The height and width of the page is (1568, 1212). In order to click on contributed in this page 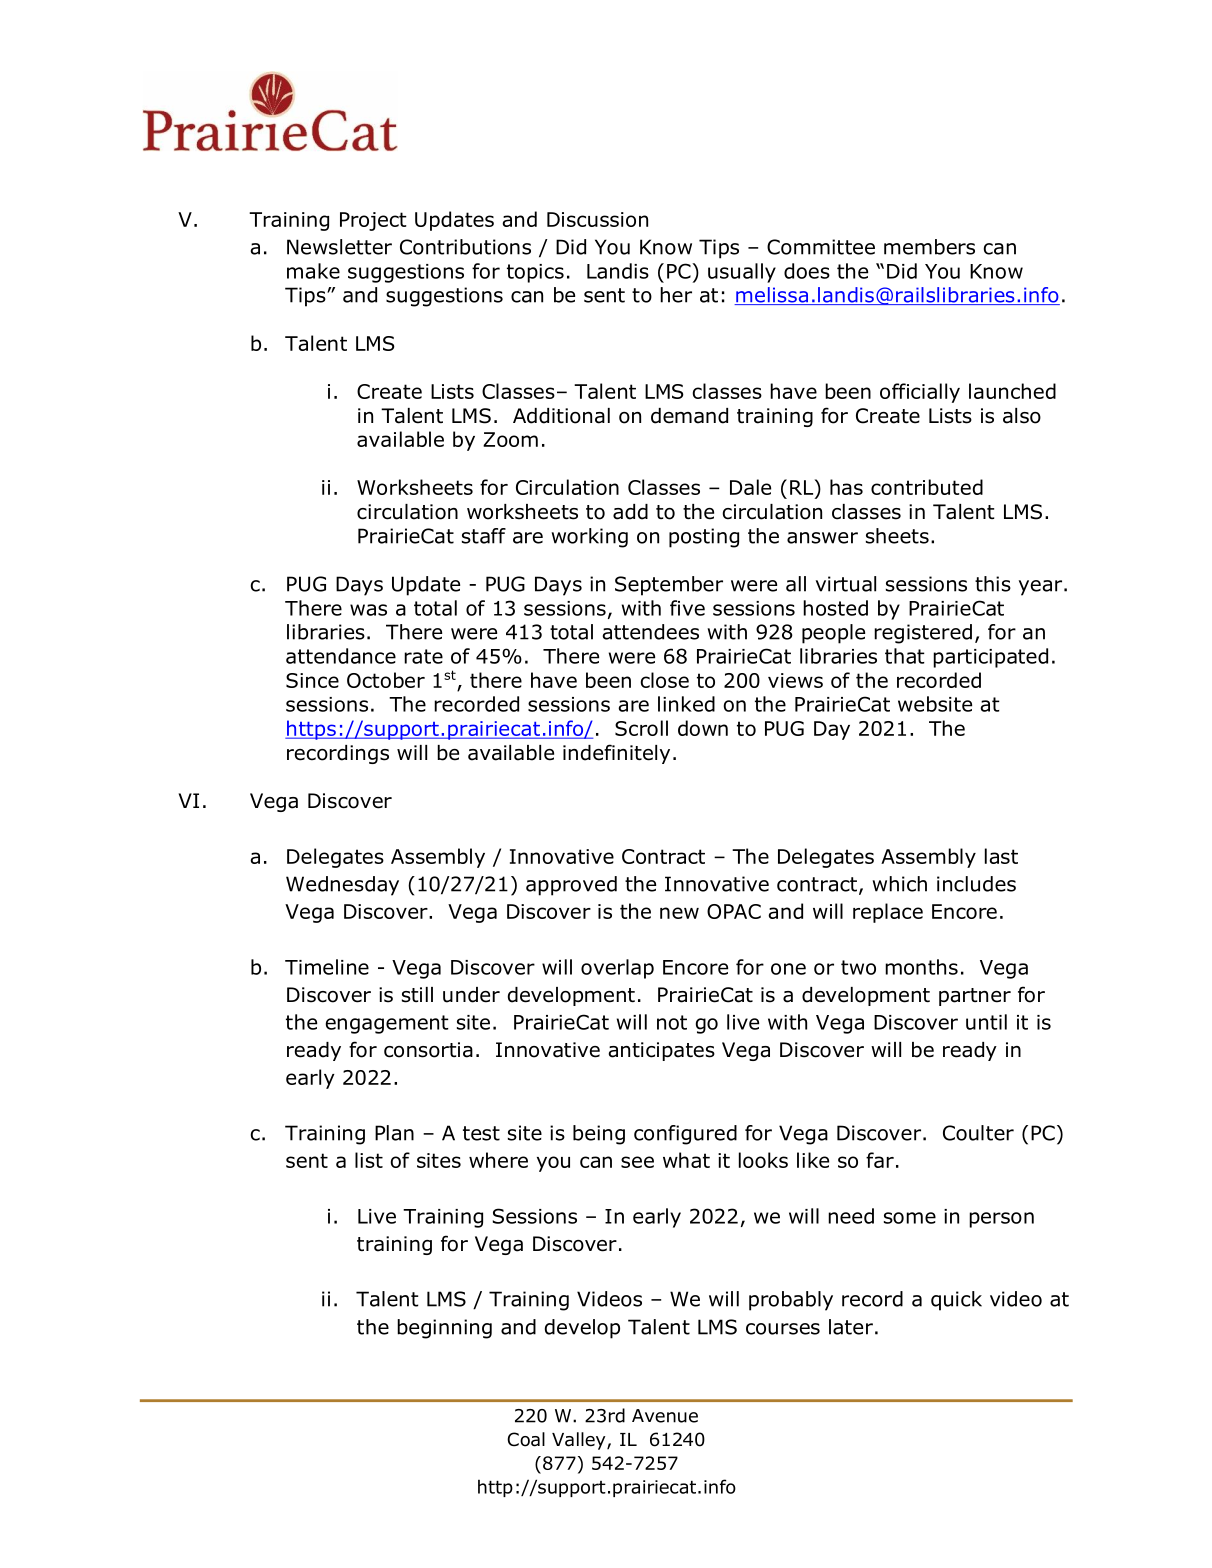, I will do `click(927, 487)`.
